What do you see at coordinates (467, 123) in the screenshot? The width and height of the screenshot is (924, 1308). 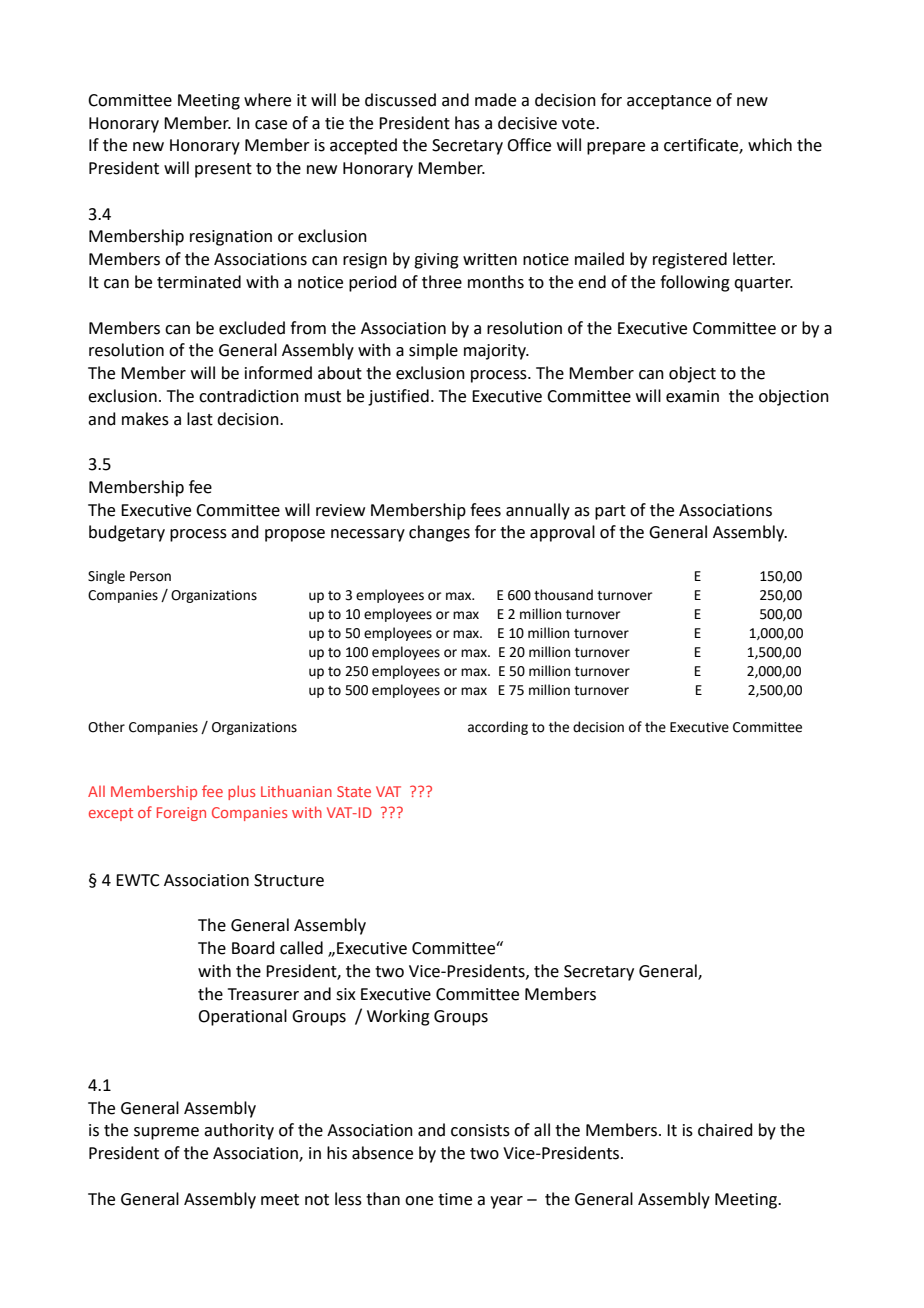 I see `has` at bounding box center [467, 123].
